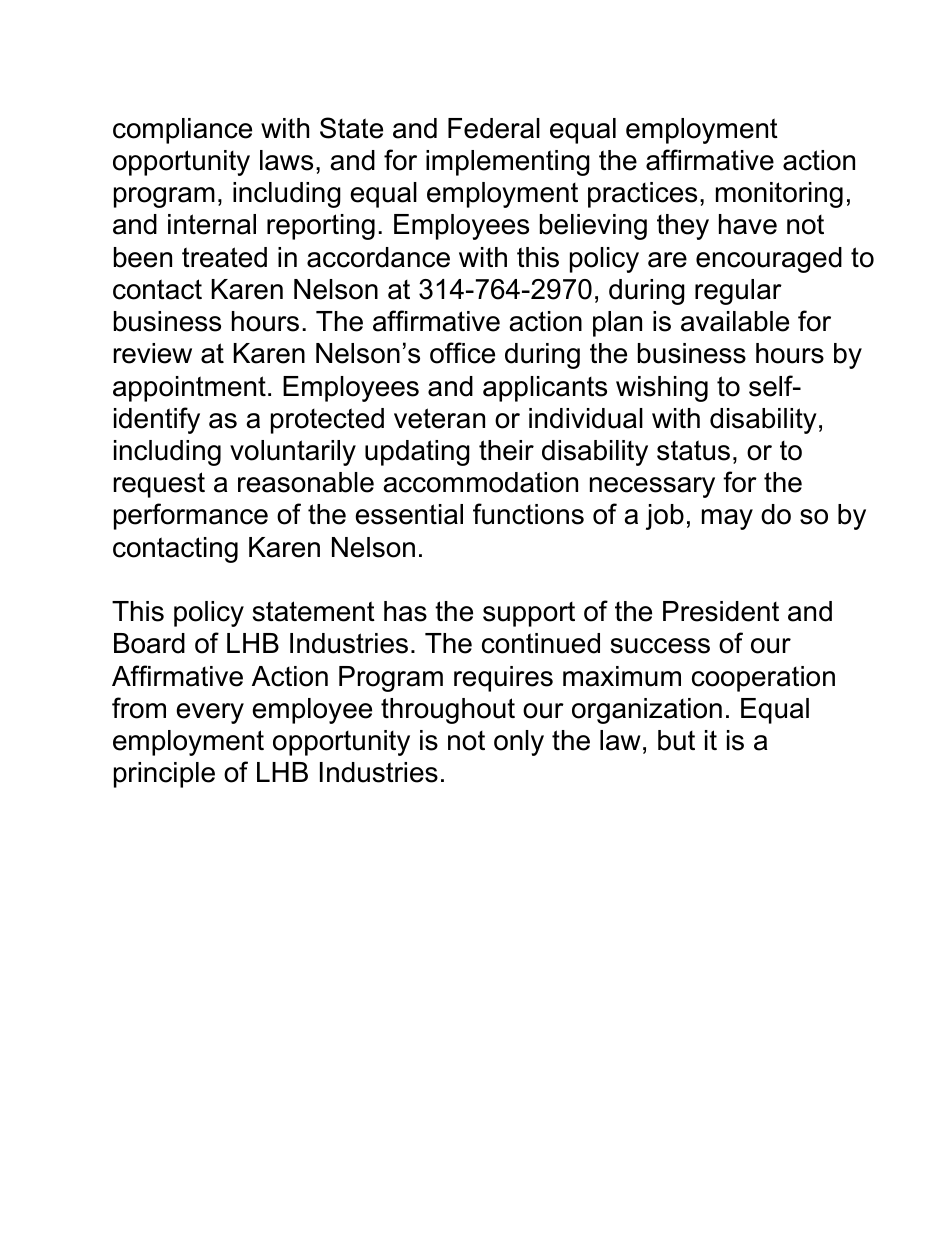 The height and width of the screenshot is (1233, 952). I want to click on voluntarily, so click(293, 453).
